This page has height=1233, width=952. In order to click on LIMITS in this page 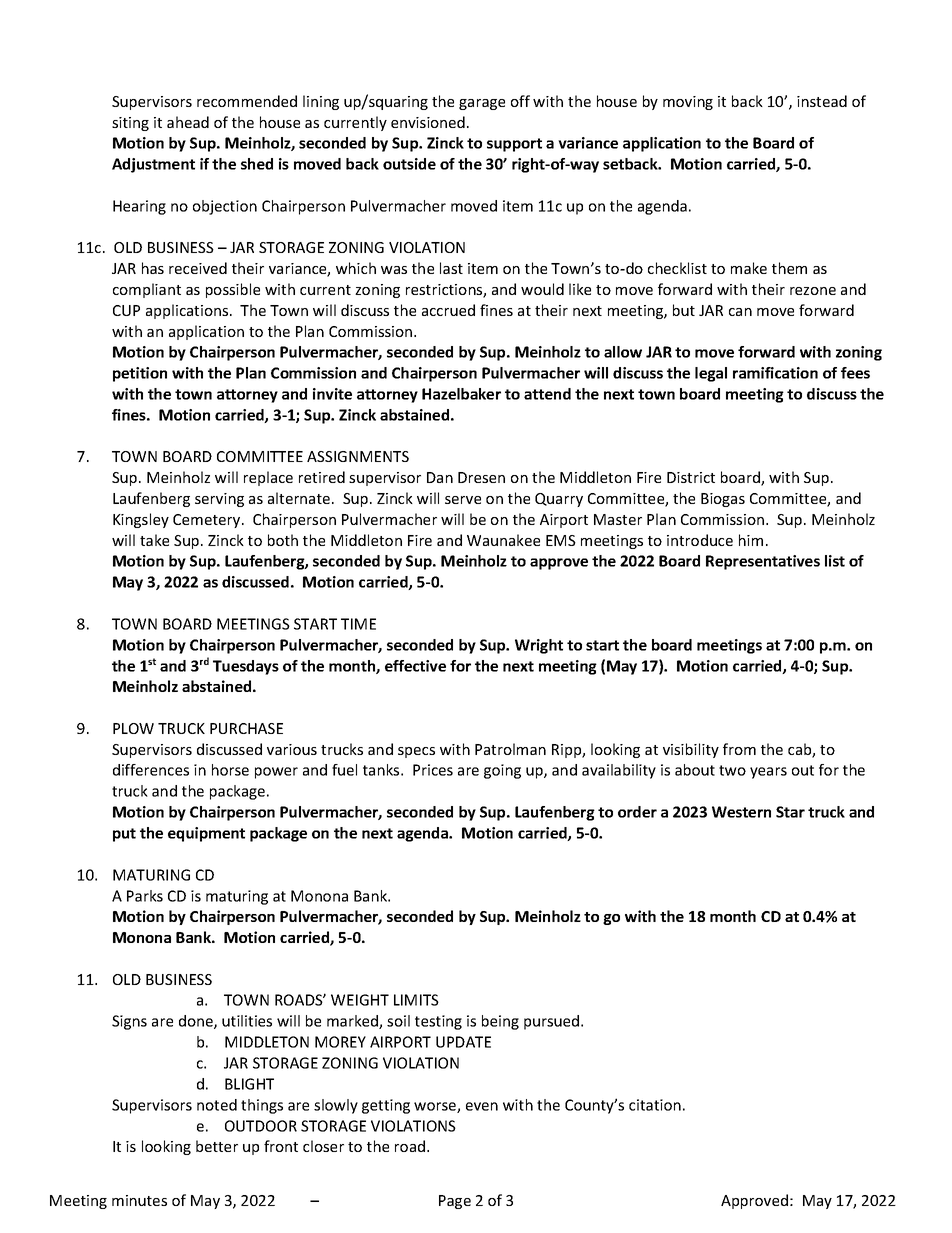, I will do `click(416, 1000)`.
